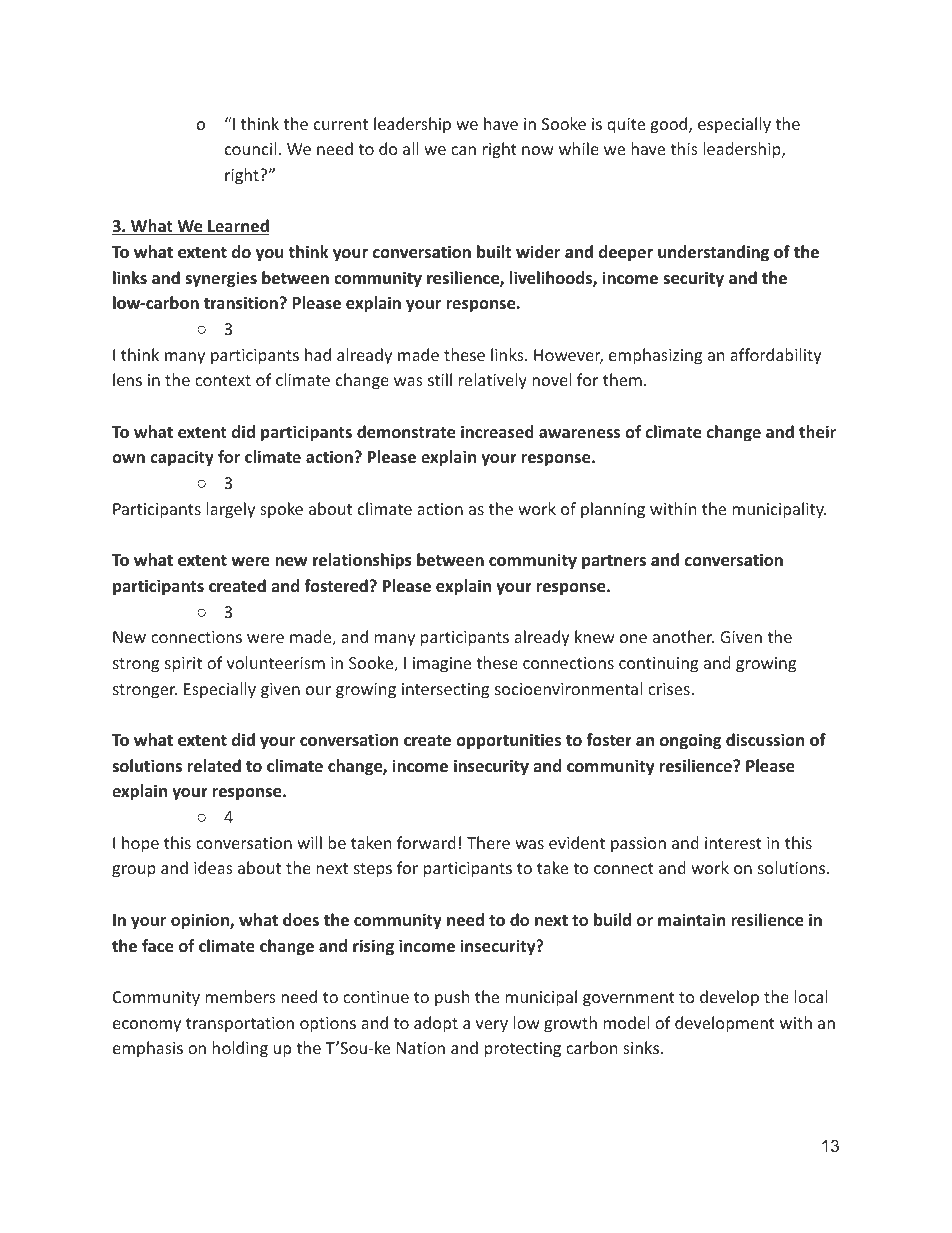 The width and height of the document is (952, 1233). What do you see at coordinates (670, 125) in the document?
I see `good` at bounding box center [670, 125].
